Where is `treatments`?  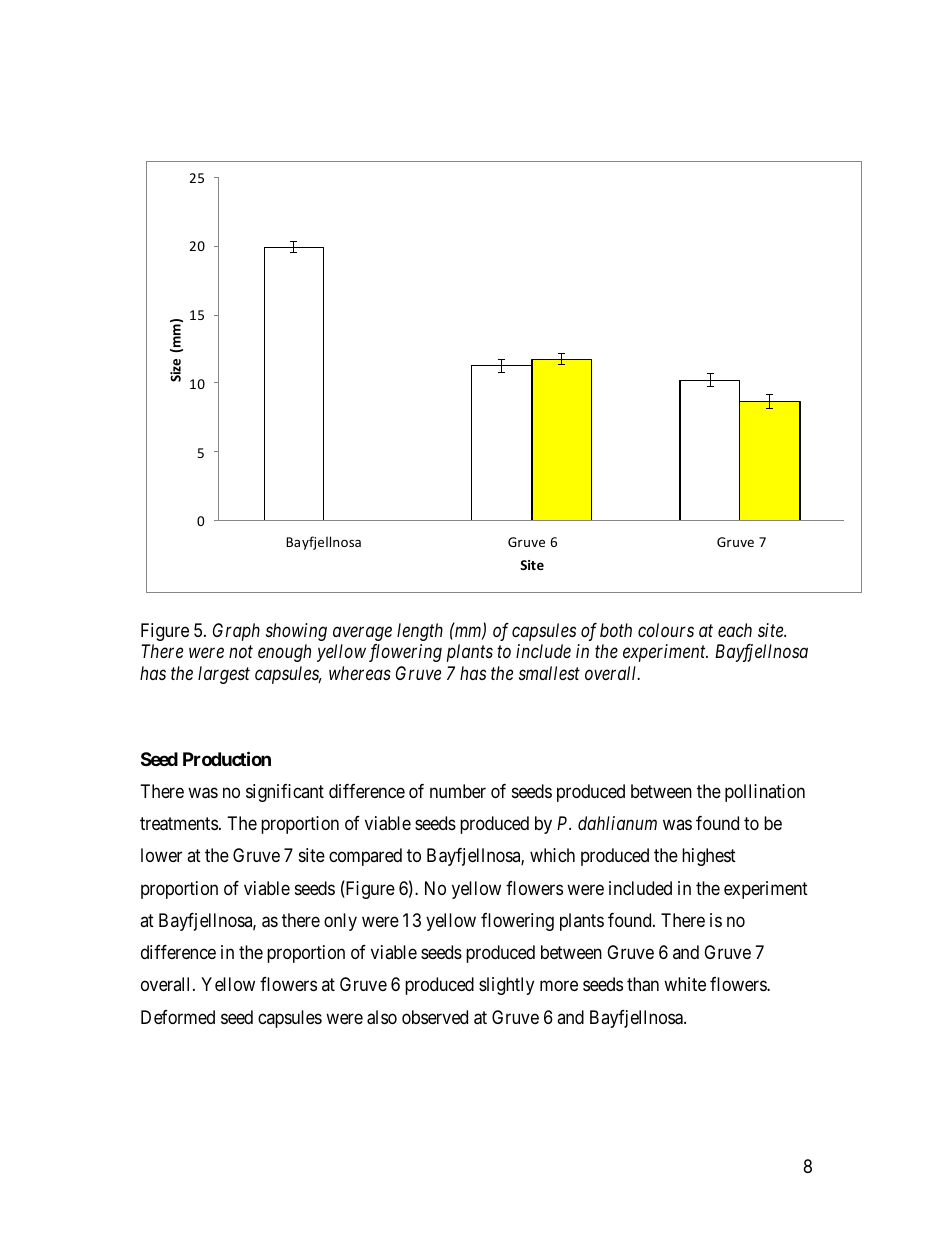
treatments is located at coordinates (179, 824).
